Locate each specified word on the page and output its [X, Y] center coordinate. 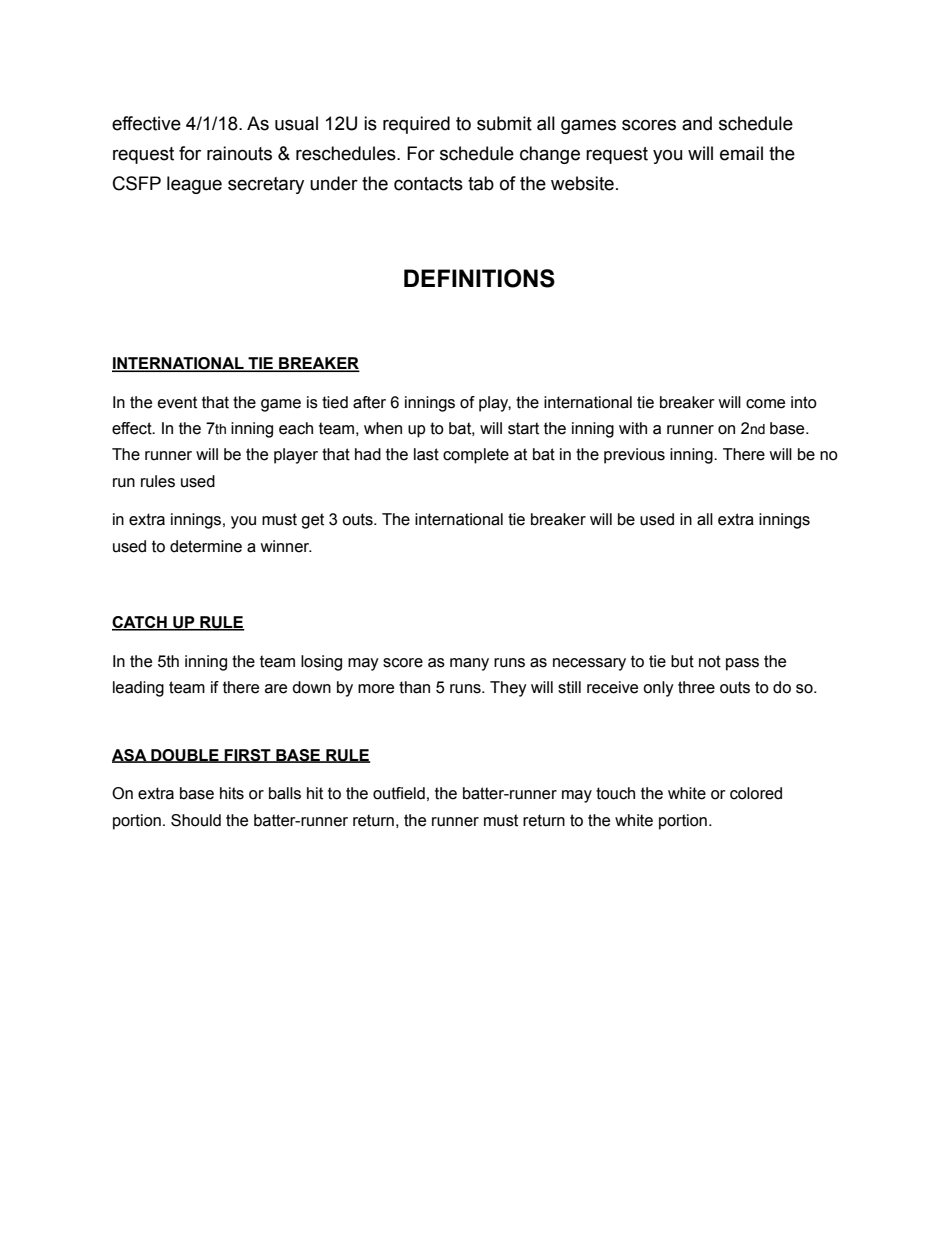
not [710, 661]
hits [232, 793]
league [194, 185]
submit [504, 123]
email [741, 153]
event [177, 402]
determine [206, 546]
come [765, 404]
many [469, 664]
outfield [399, 793]
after [369, 402]
